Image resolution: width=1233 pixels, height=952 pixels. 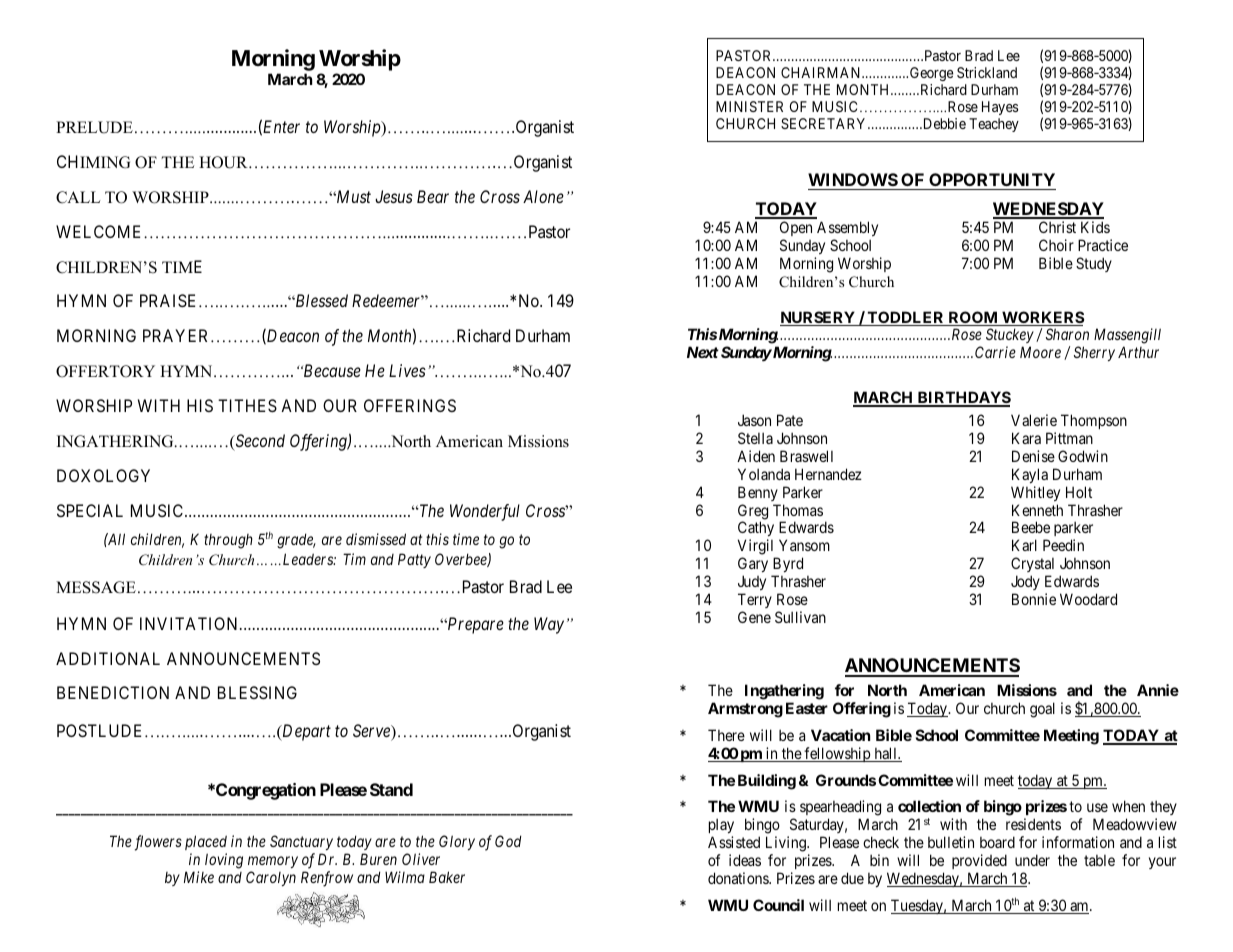 What do you see at coordinates (1000, 108) in the screenshot?
I see `Hayes` at bounding box center [1000, 108].
